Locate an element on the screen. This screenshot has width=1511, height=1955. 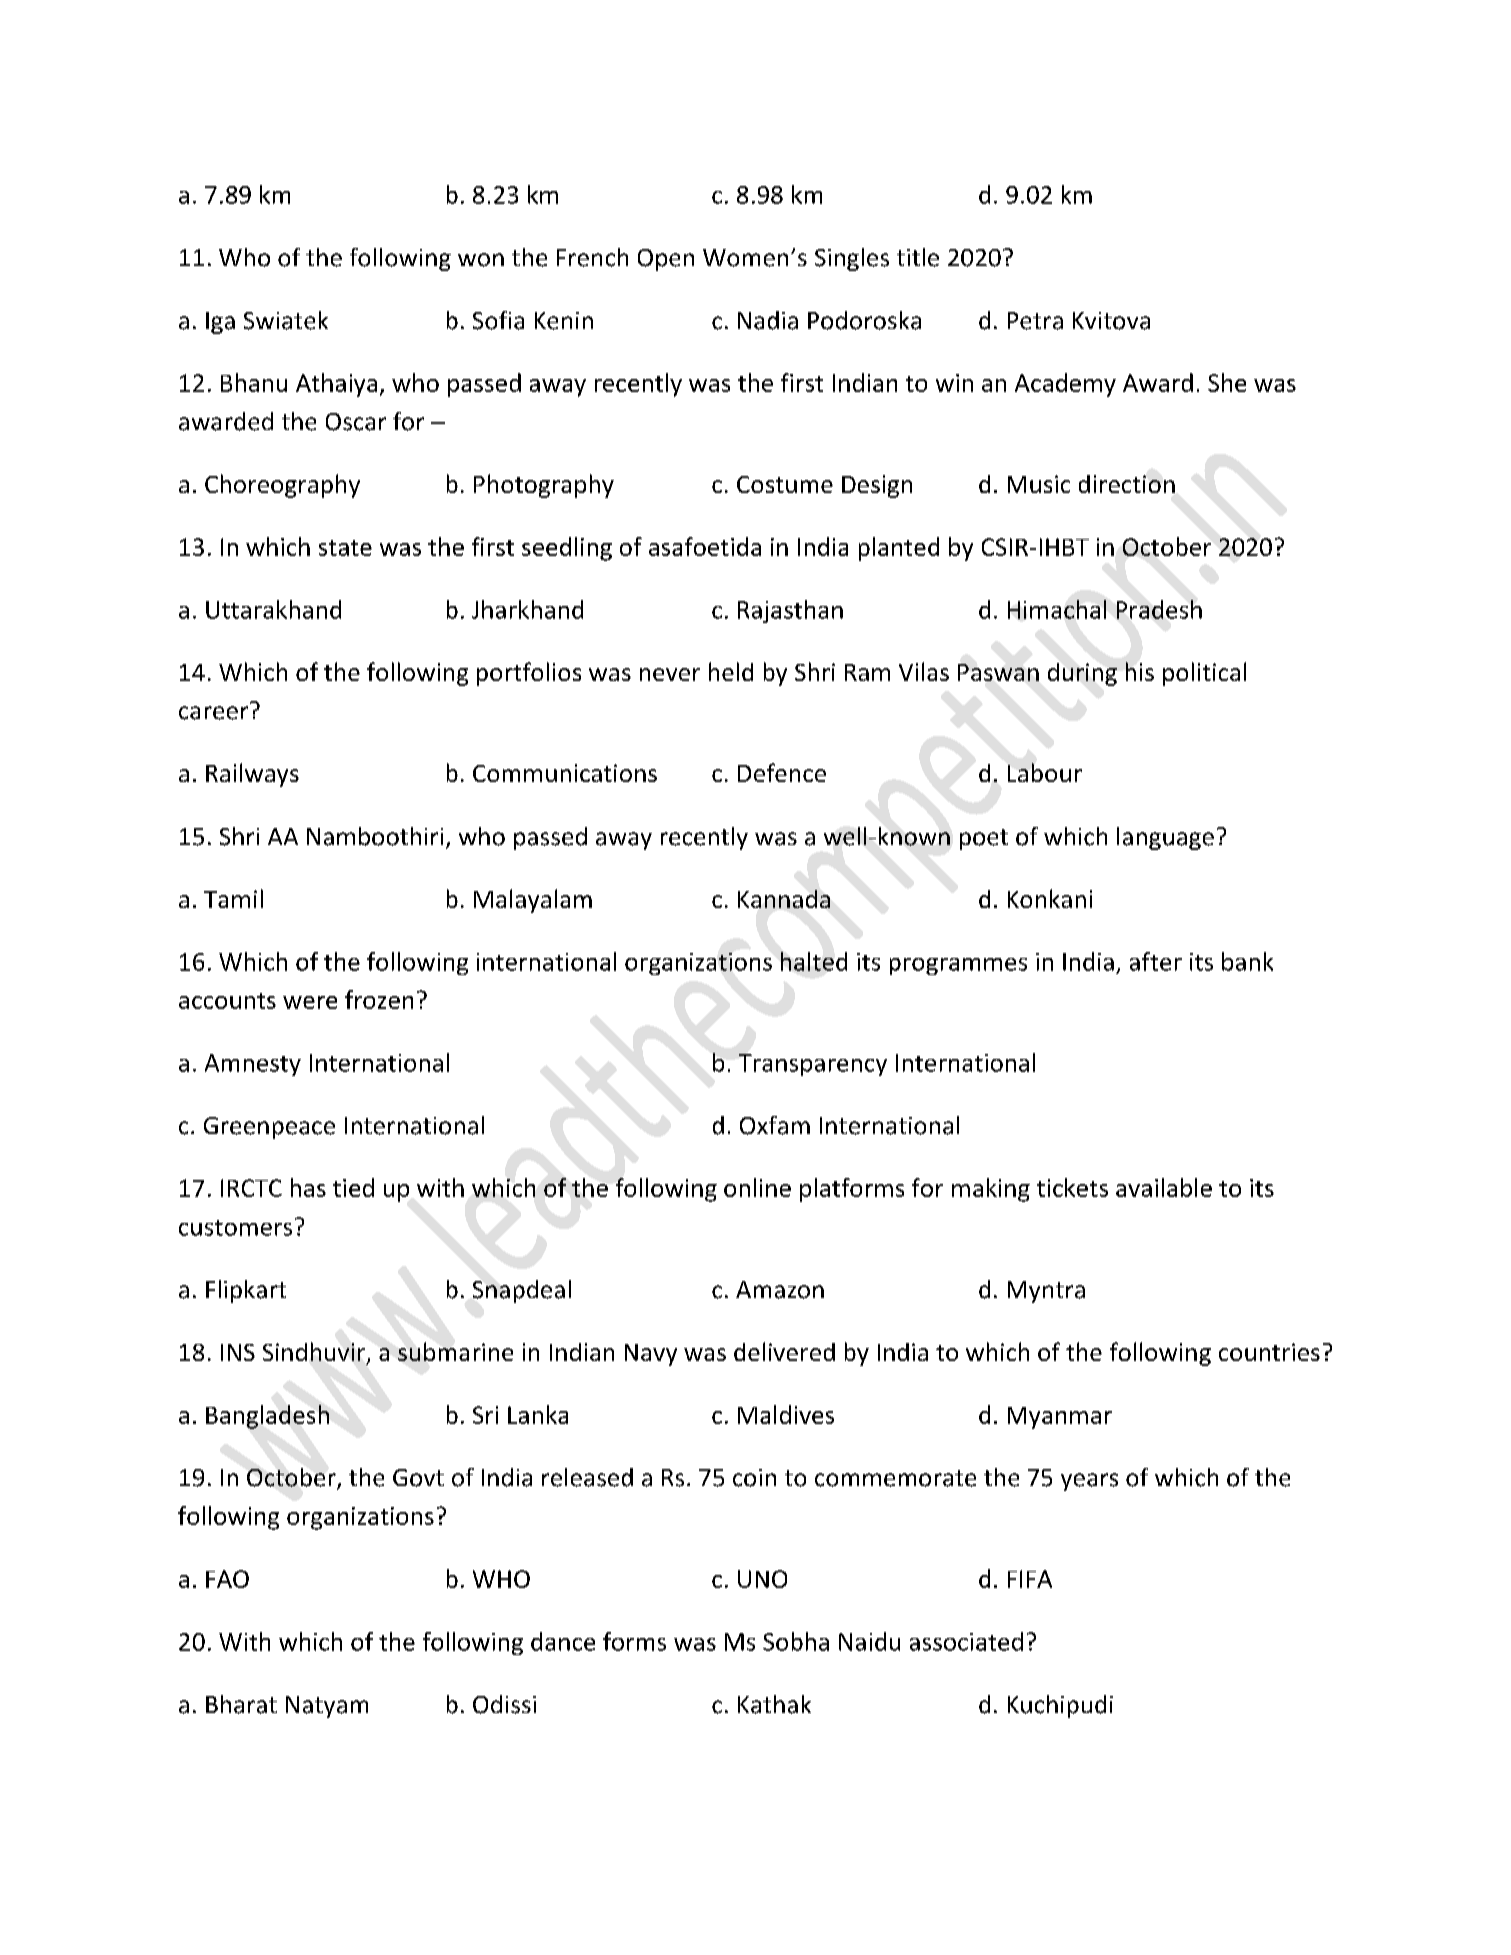
Nadia is located at coordinates (768, 320).
